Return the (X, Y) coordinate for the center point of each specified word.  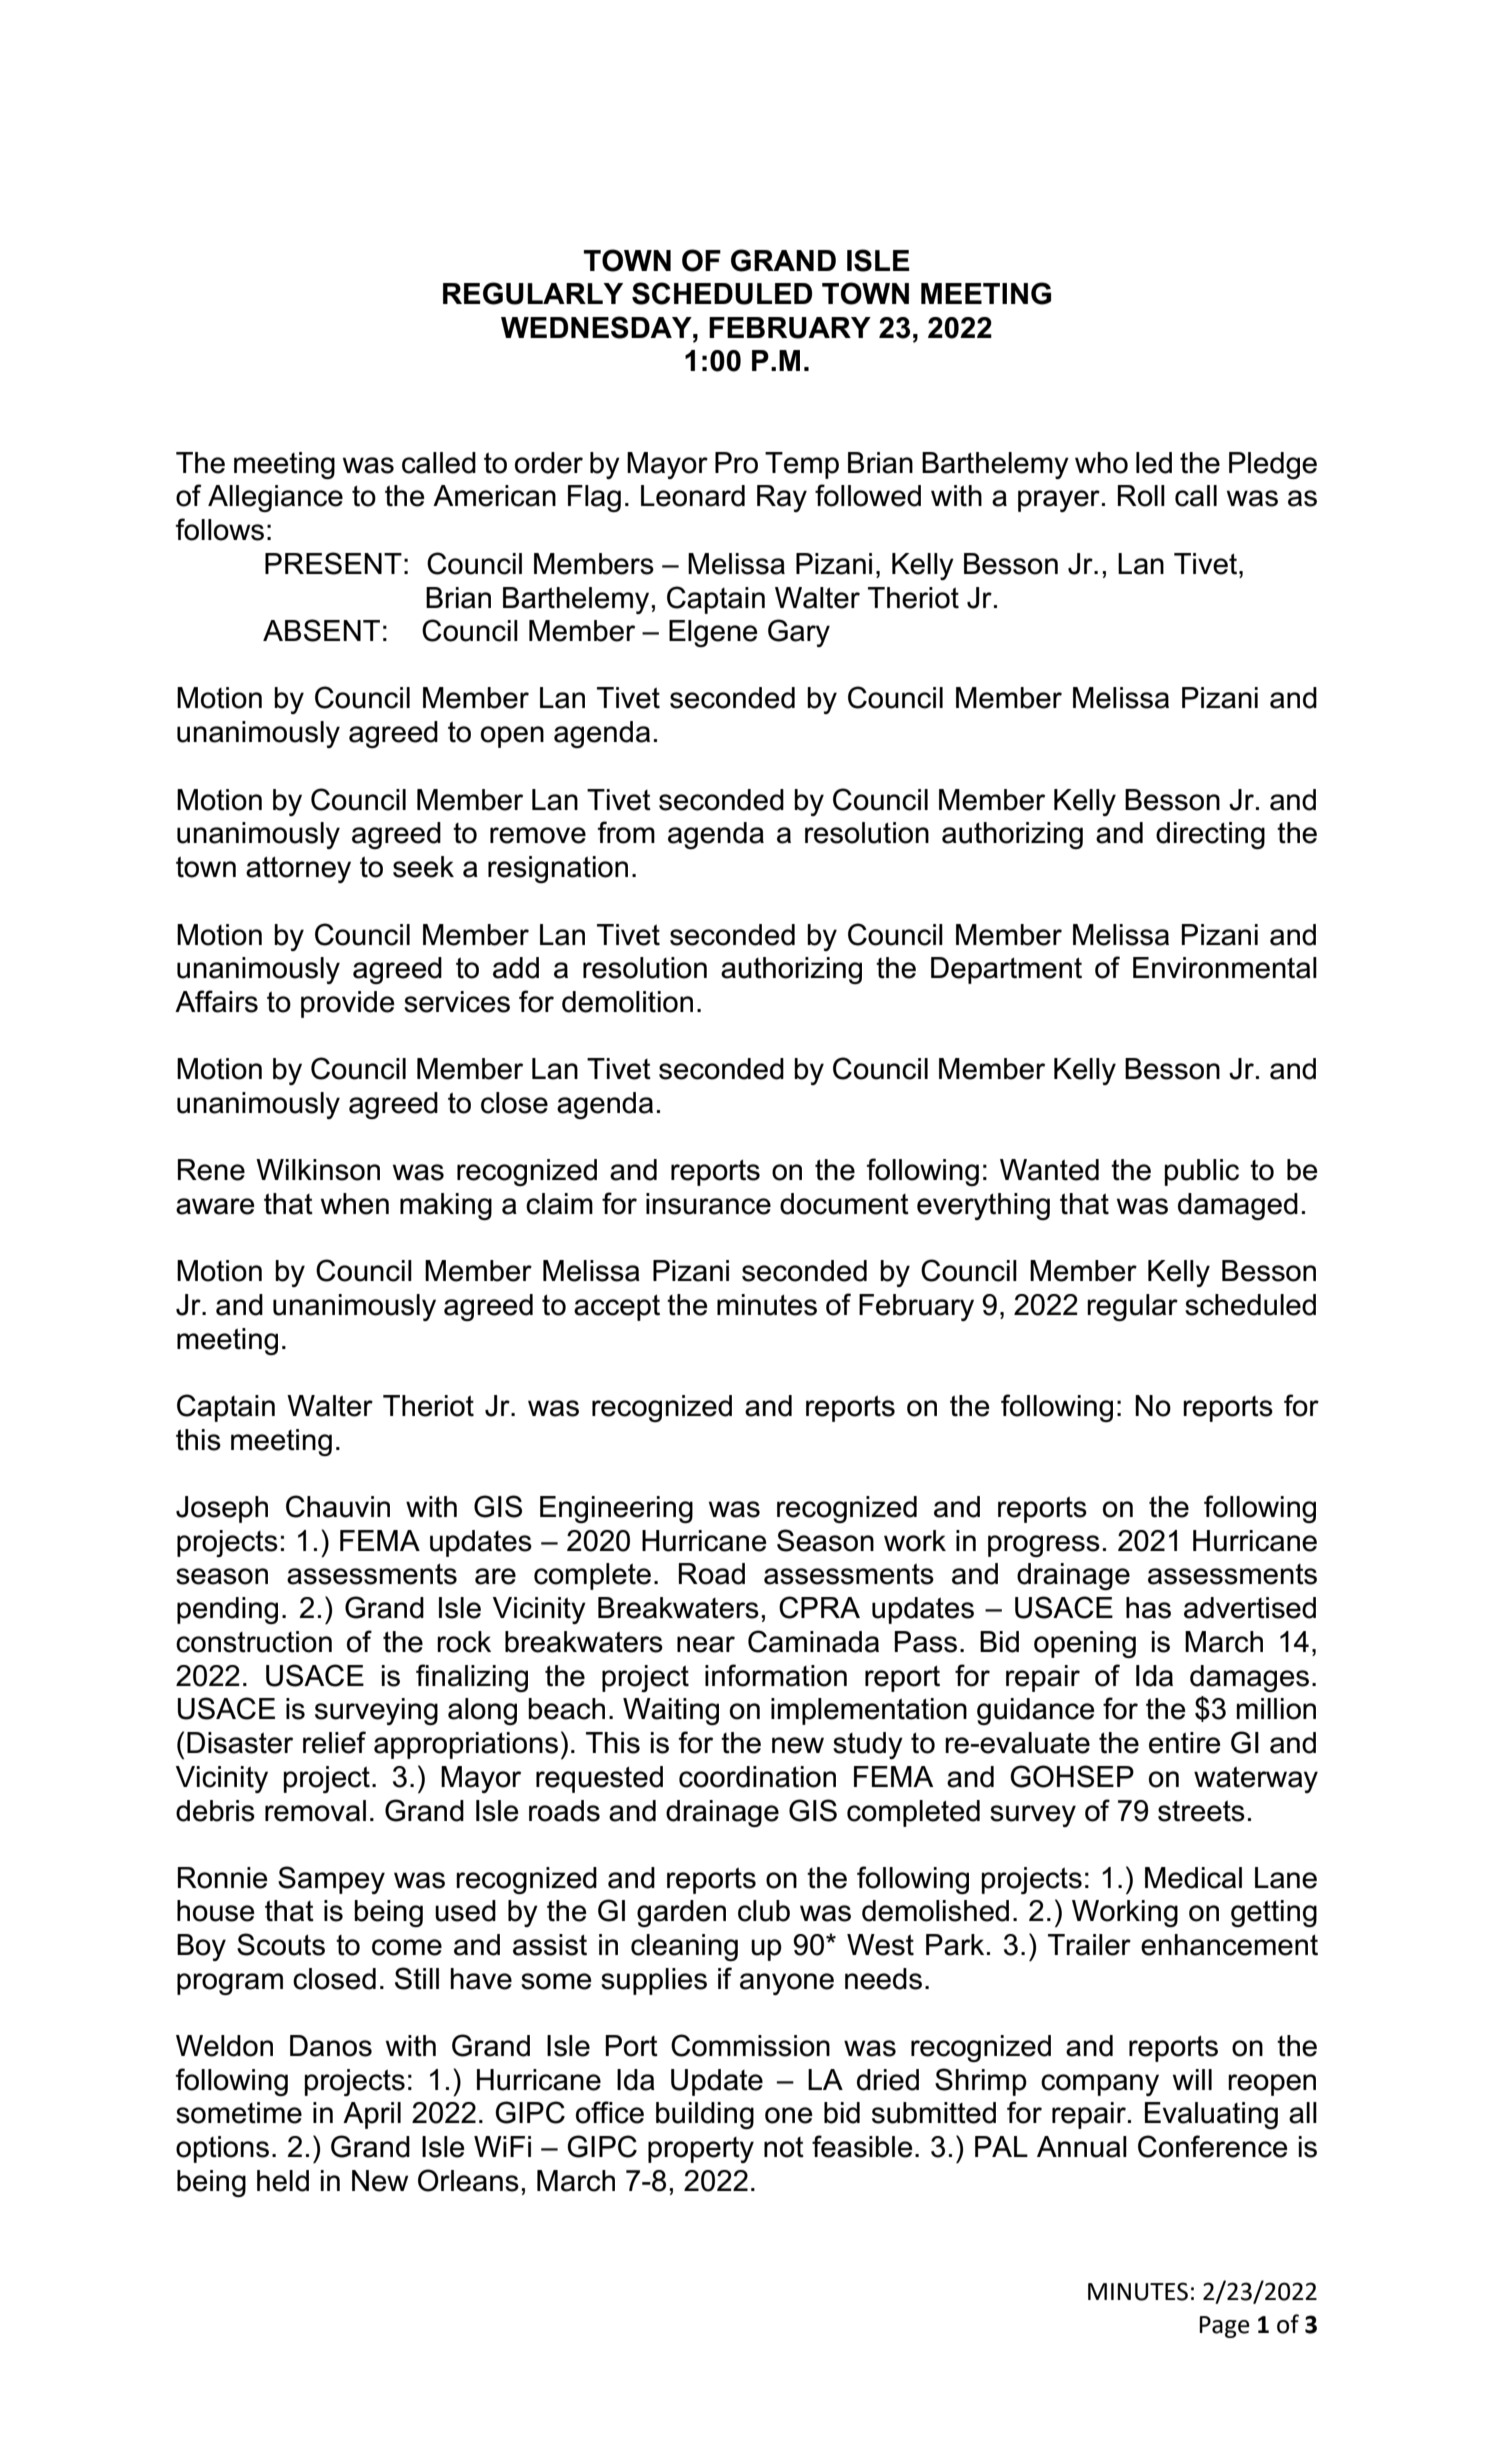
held (283, 2181)
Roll (1141, 496)
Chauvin (338, 1506)
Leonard (693, 496)
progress (1044, 1546)
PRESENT (333, 563)
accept (617, 1308)
